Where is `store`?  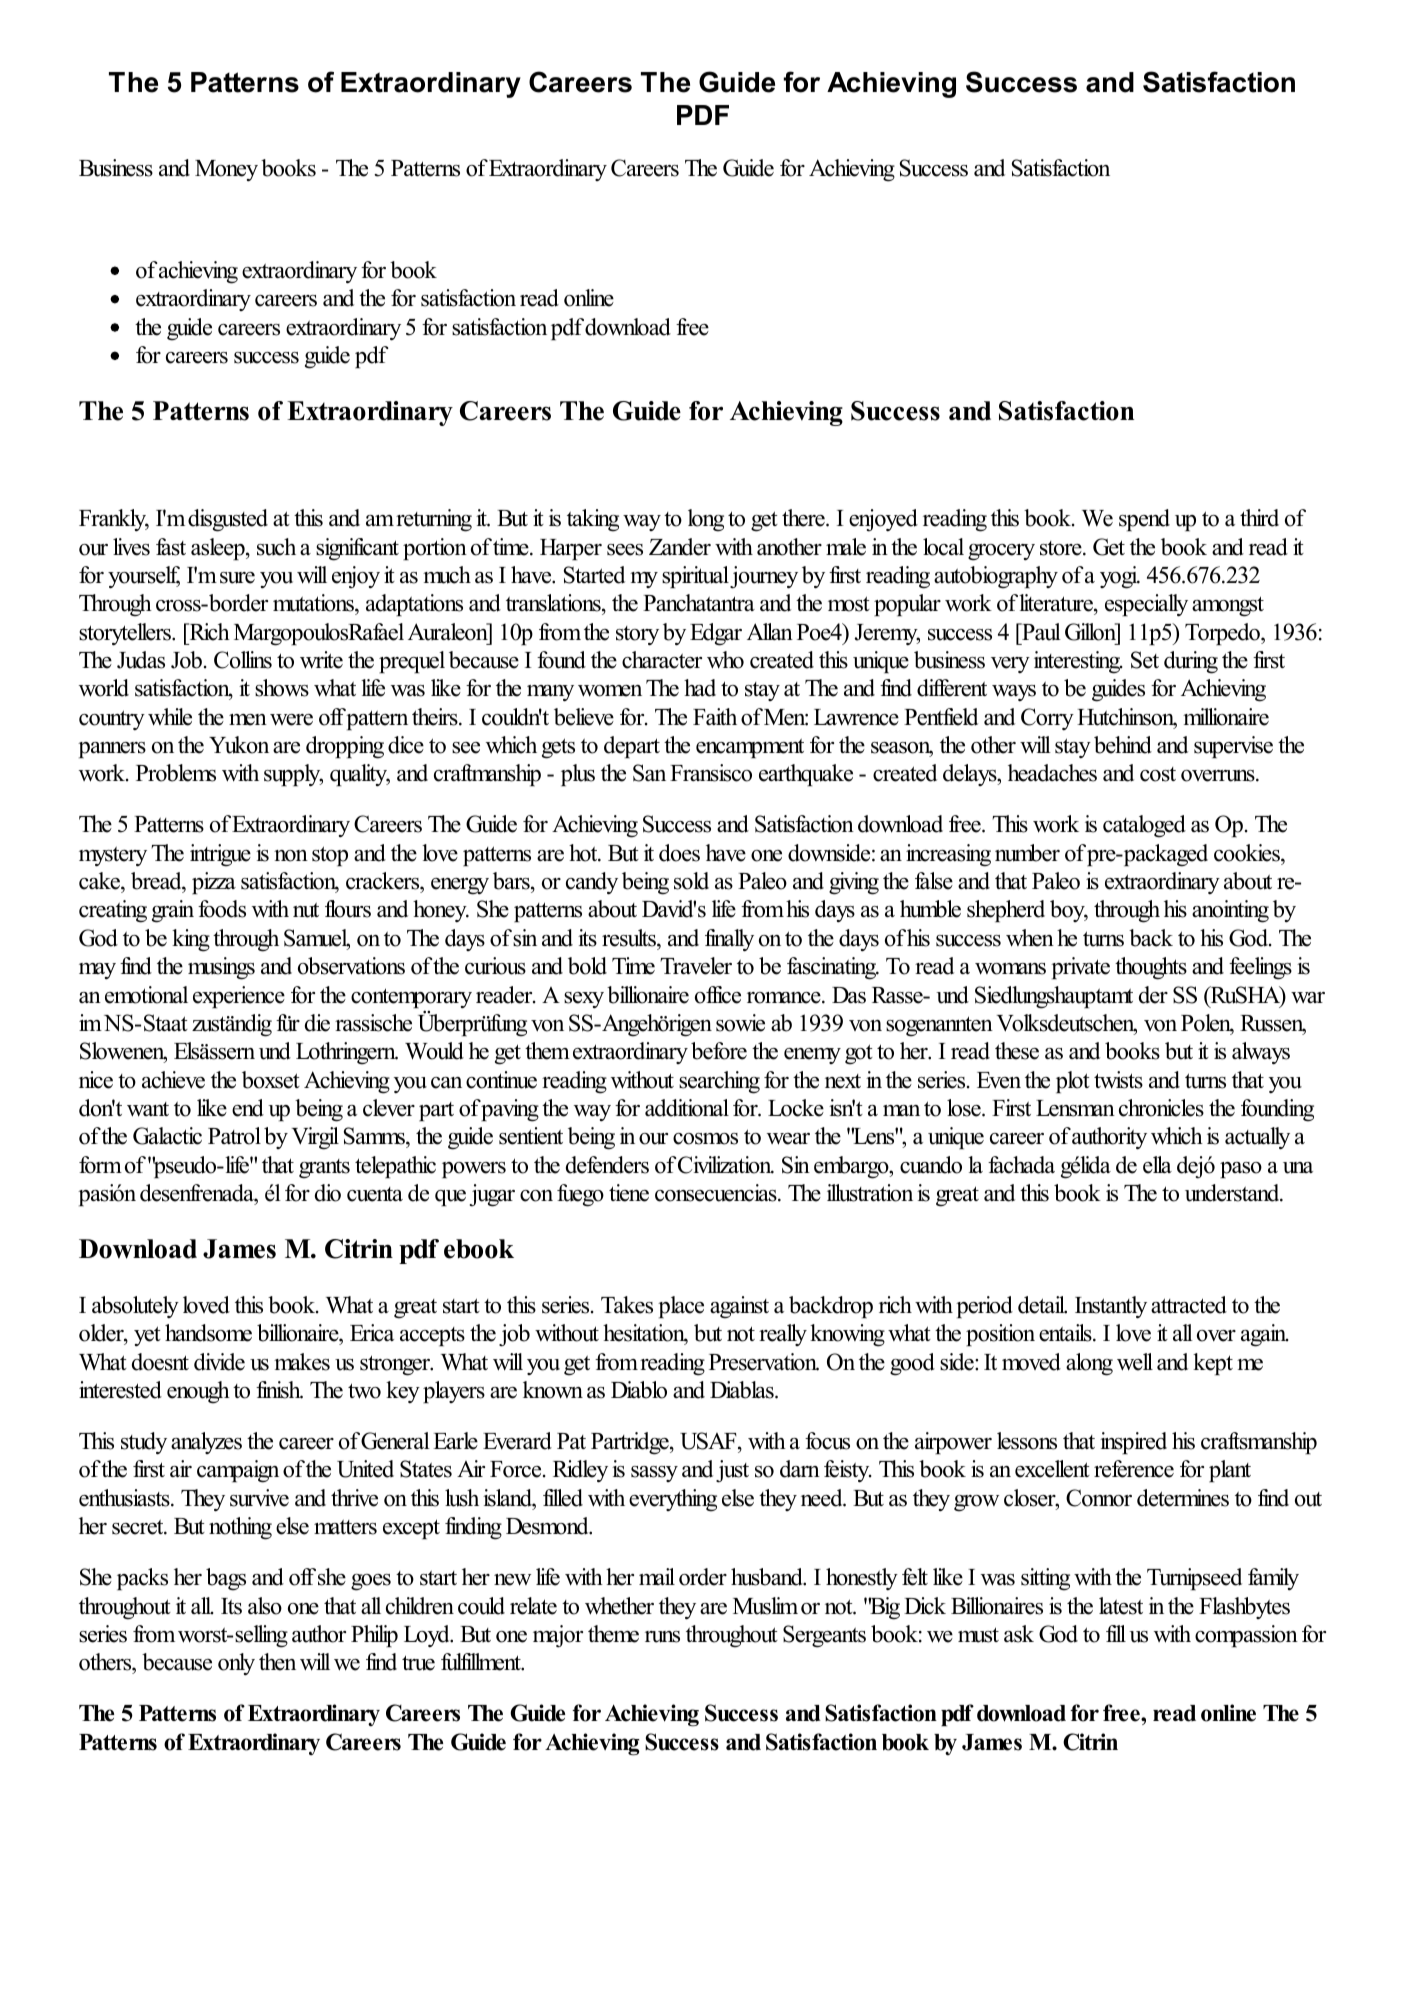
store is located at coordinates (1062, 548).
